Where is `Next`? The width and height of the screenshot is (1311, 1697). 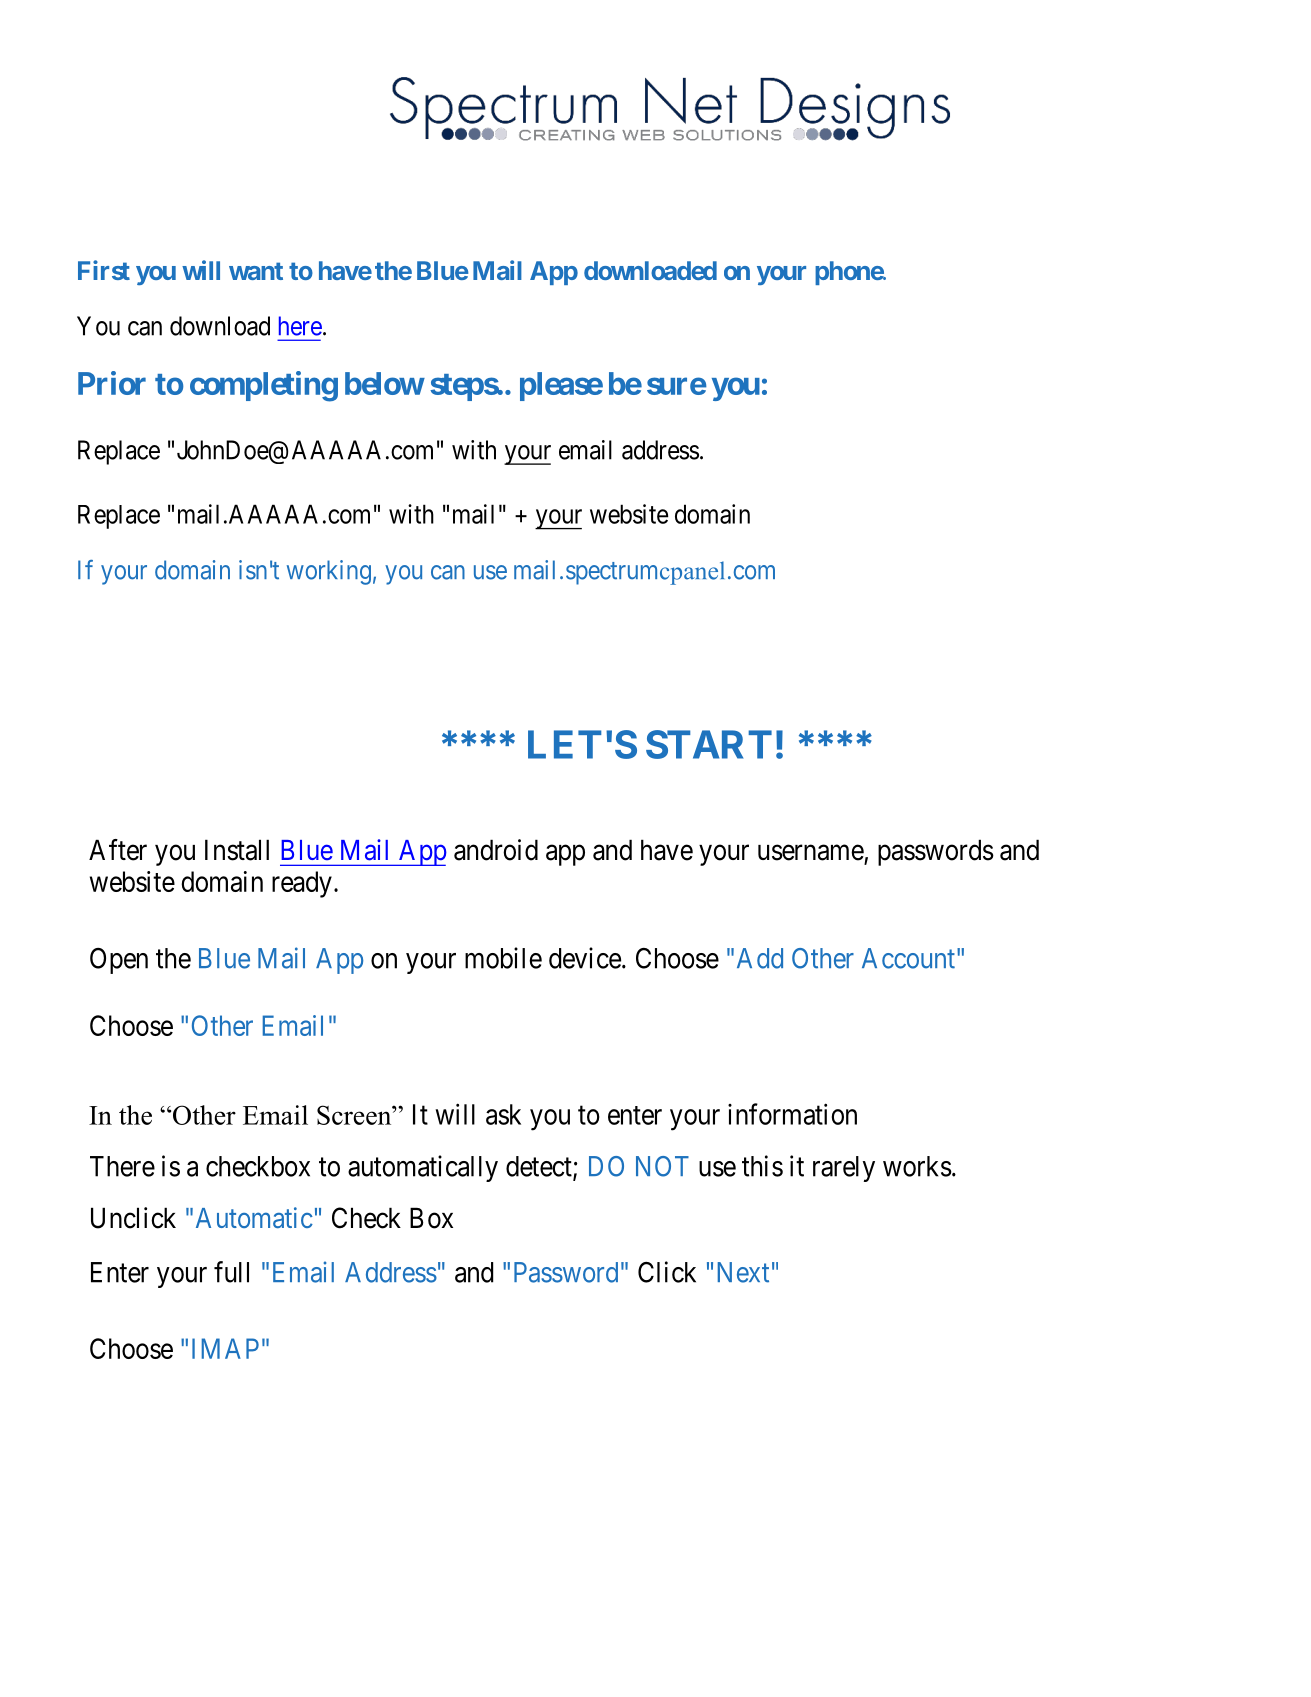 Next is located at coordinates (743, 1272).
